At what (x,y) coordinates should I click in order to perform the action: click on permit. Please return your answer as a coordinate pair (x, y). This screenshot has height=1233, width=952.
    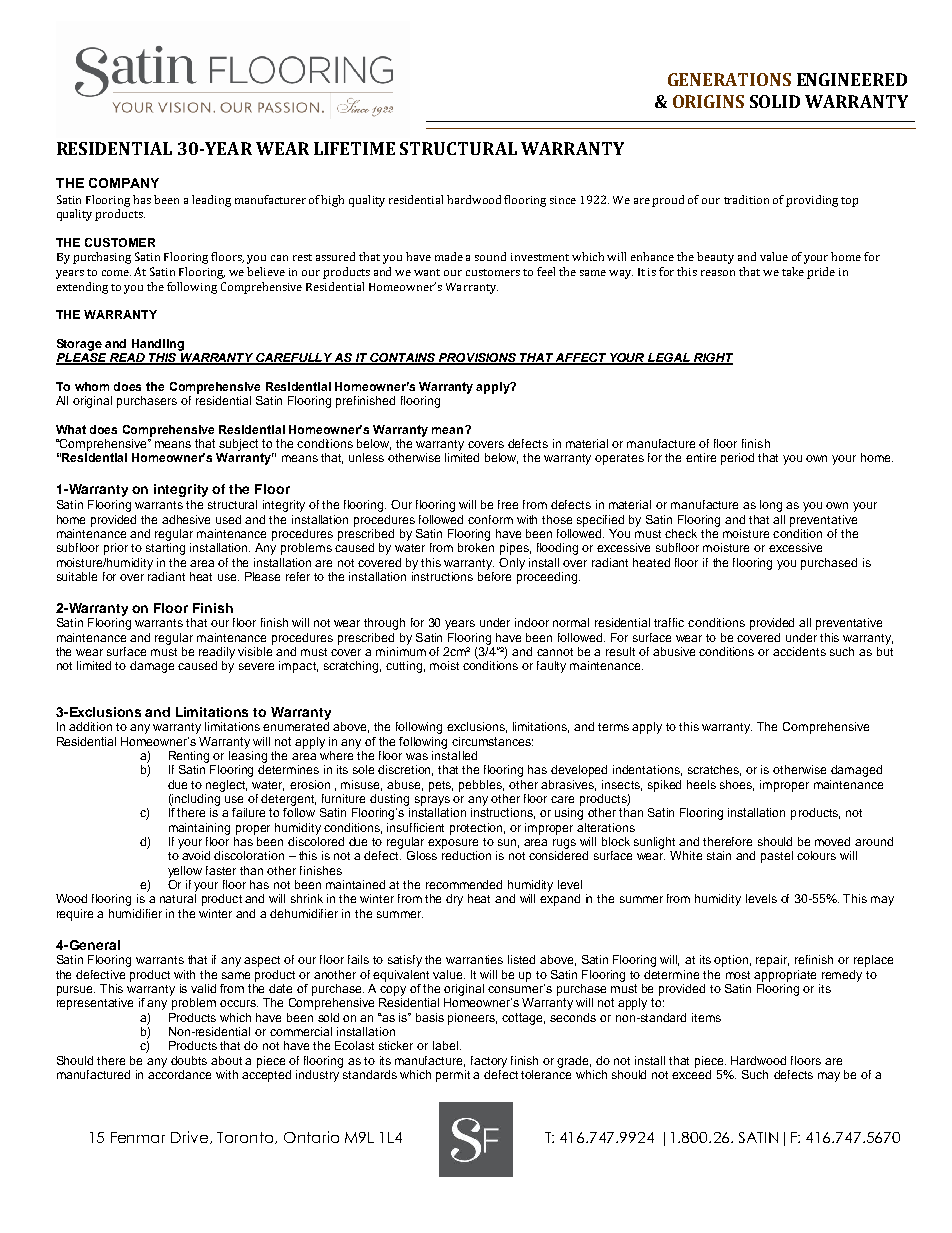
    Looking at the image, I should click on (453, 1076).
